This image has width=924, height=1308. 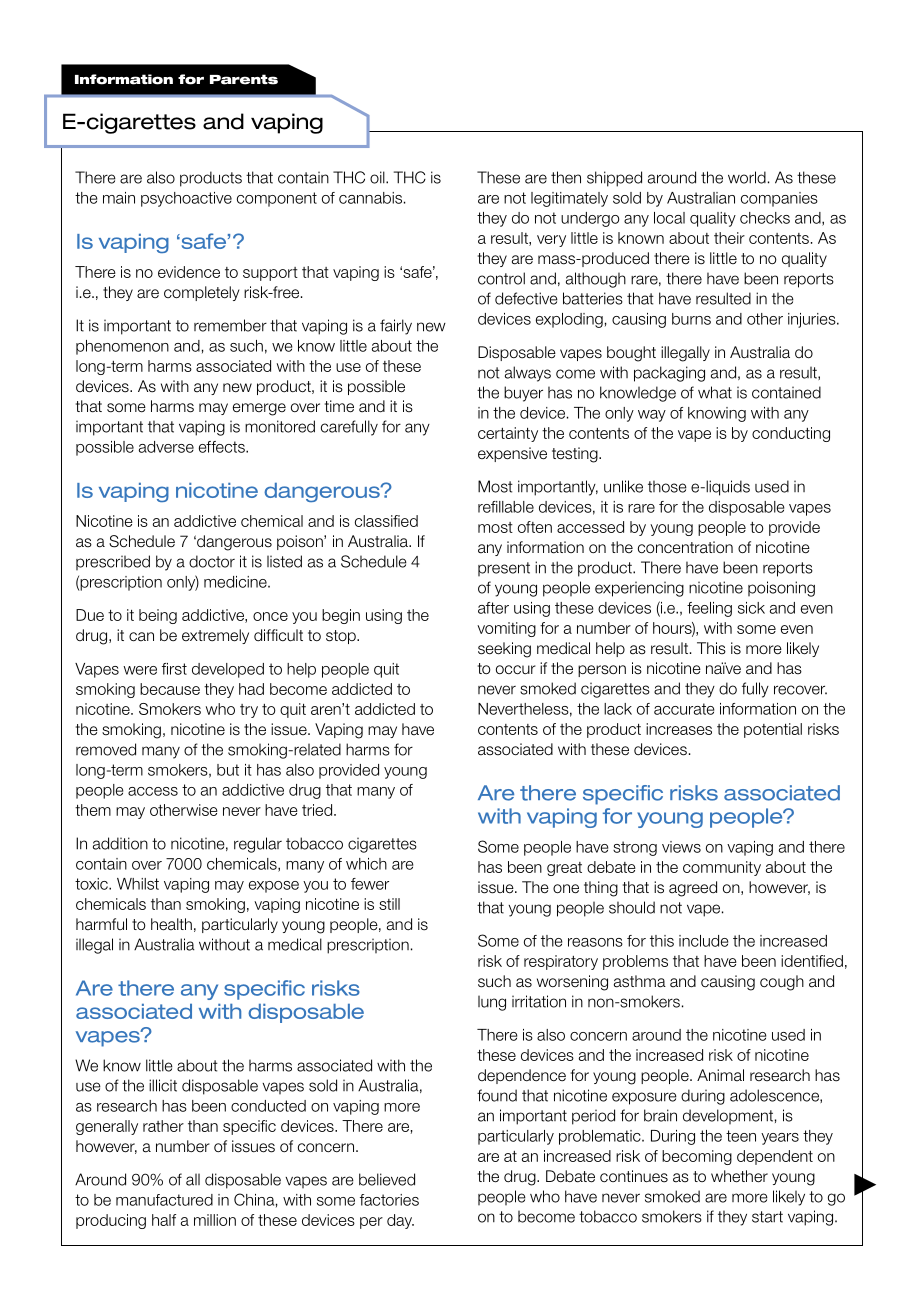 I want to click on whether, so click(x=739, y=1176).
